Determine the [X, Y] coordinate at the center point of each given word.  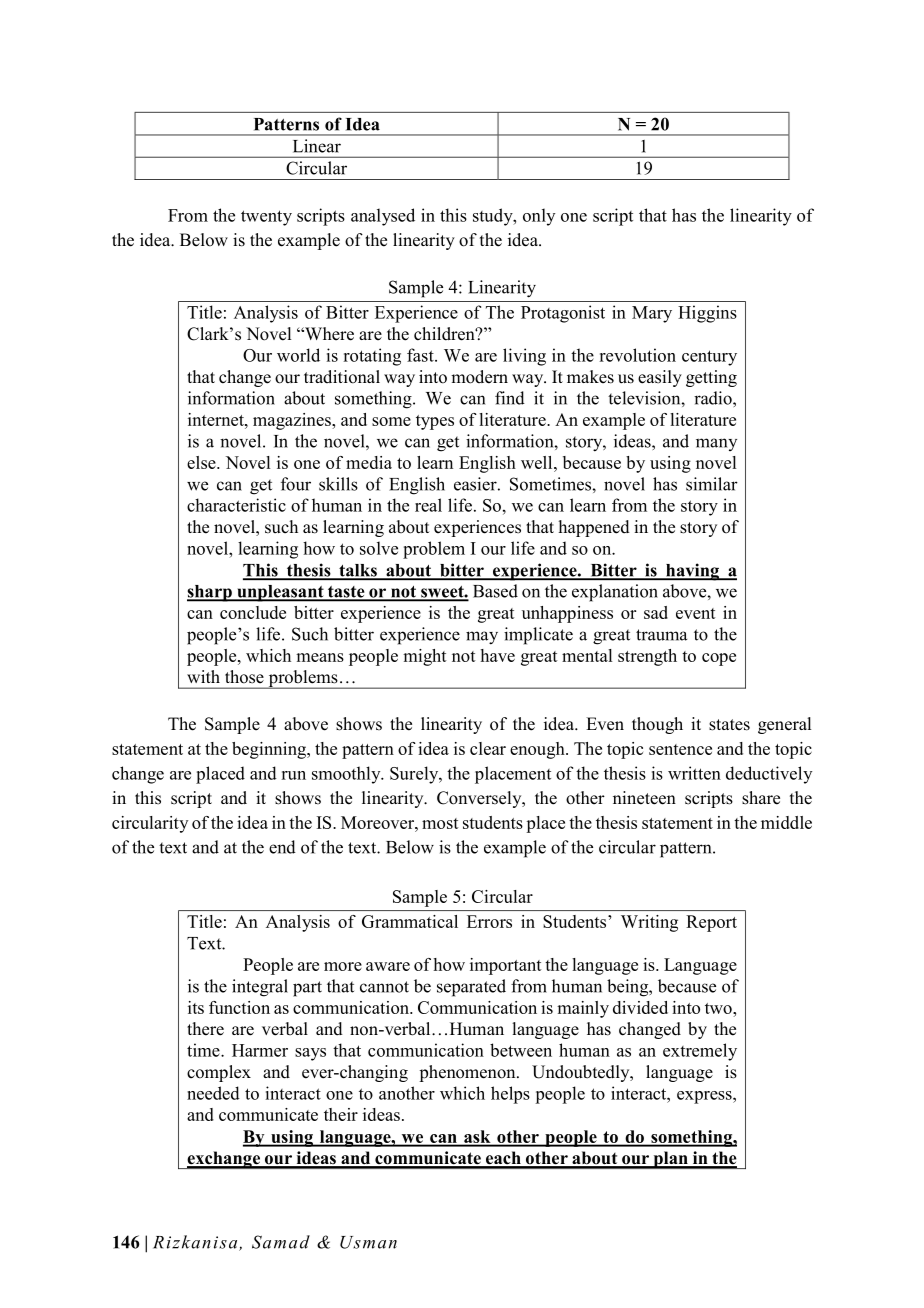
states [729, 725]
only [539, 217]
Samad [281, 1242]
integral [260, 988]
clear [488, 748]
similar [712, 484]
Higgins [707, 314]
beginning [270, 750]
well [538, 462]
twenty [266, 218]
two [719, 1008]
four [296, 484]
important [506, 966]
